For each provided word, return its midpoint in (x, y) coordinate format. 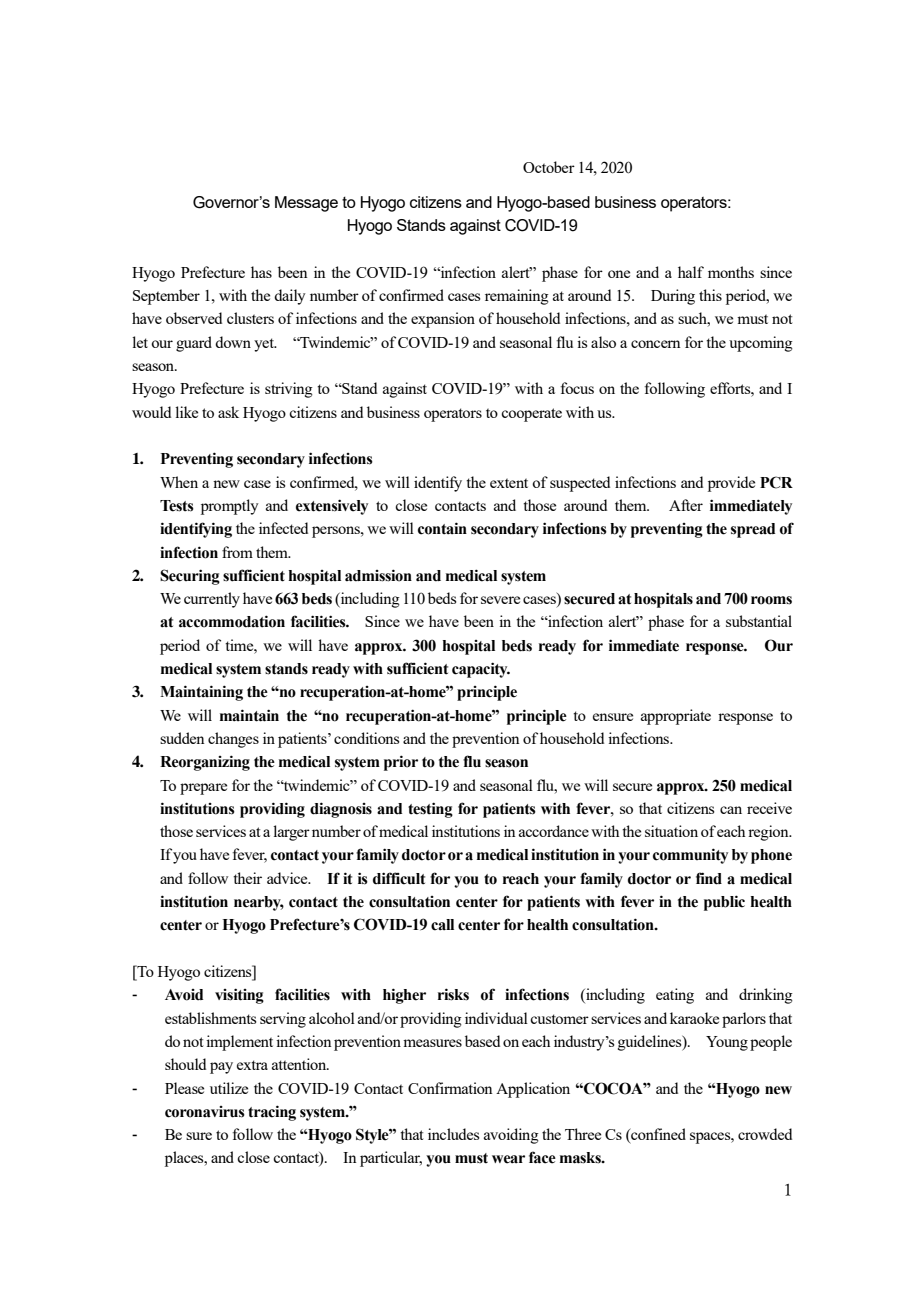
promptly (230, 507)
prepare (203, 789)
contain (442, 528)
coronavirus (205, 1112)
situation (671, 831)
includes (453, 1134)
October (549, 167)
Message (306, 204)
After (686, 505)
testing (430, 810)
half (691, 272)
